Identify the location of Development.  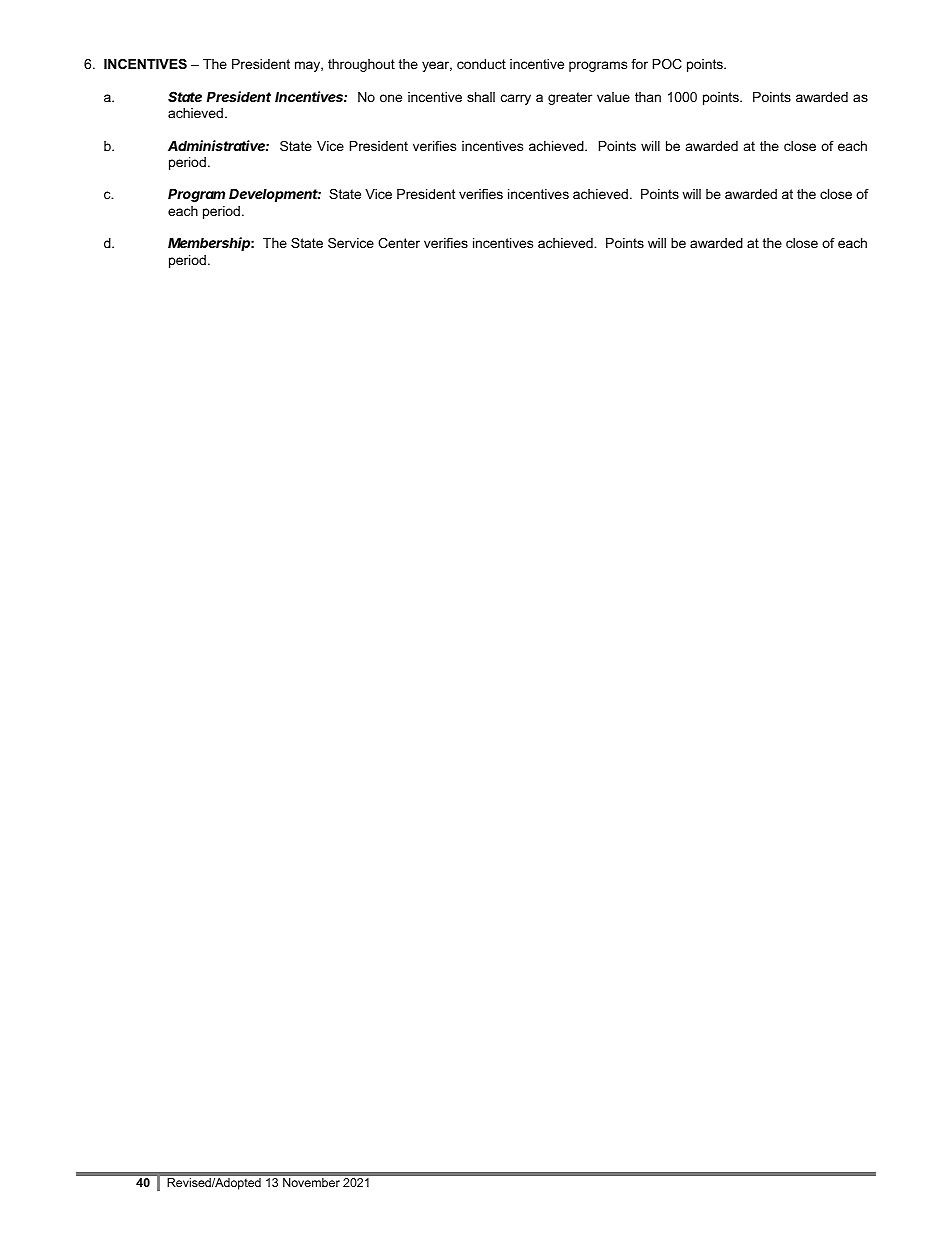
(275, 195).
